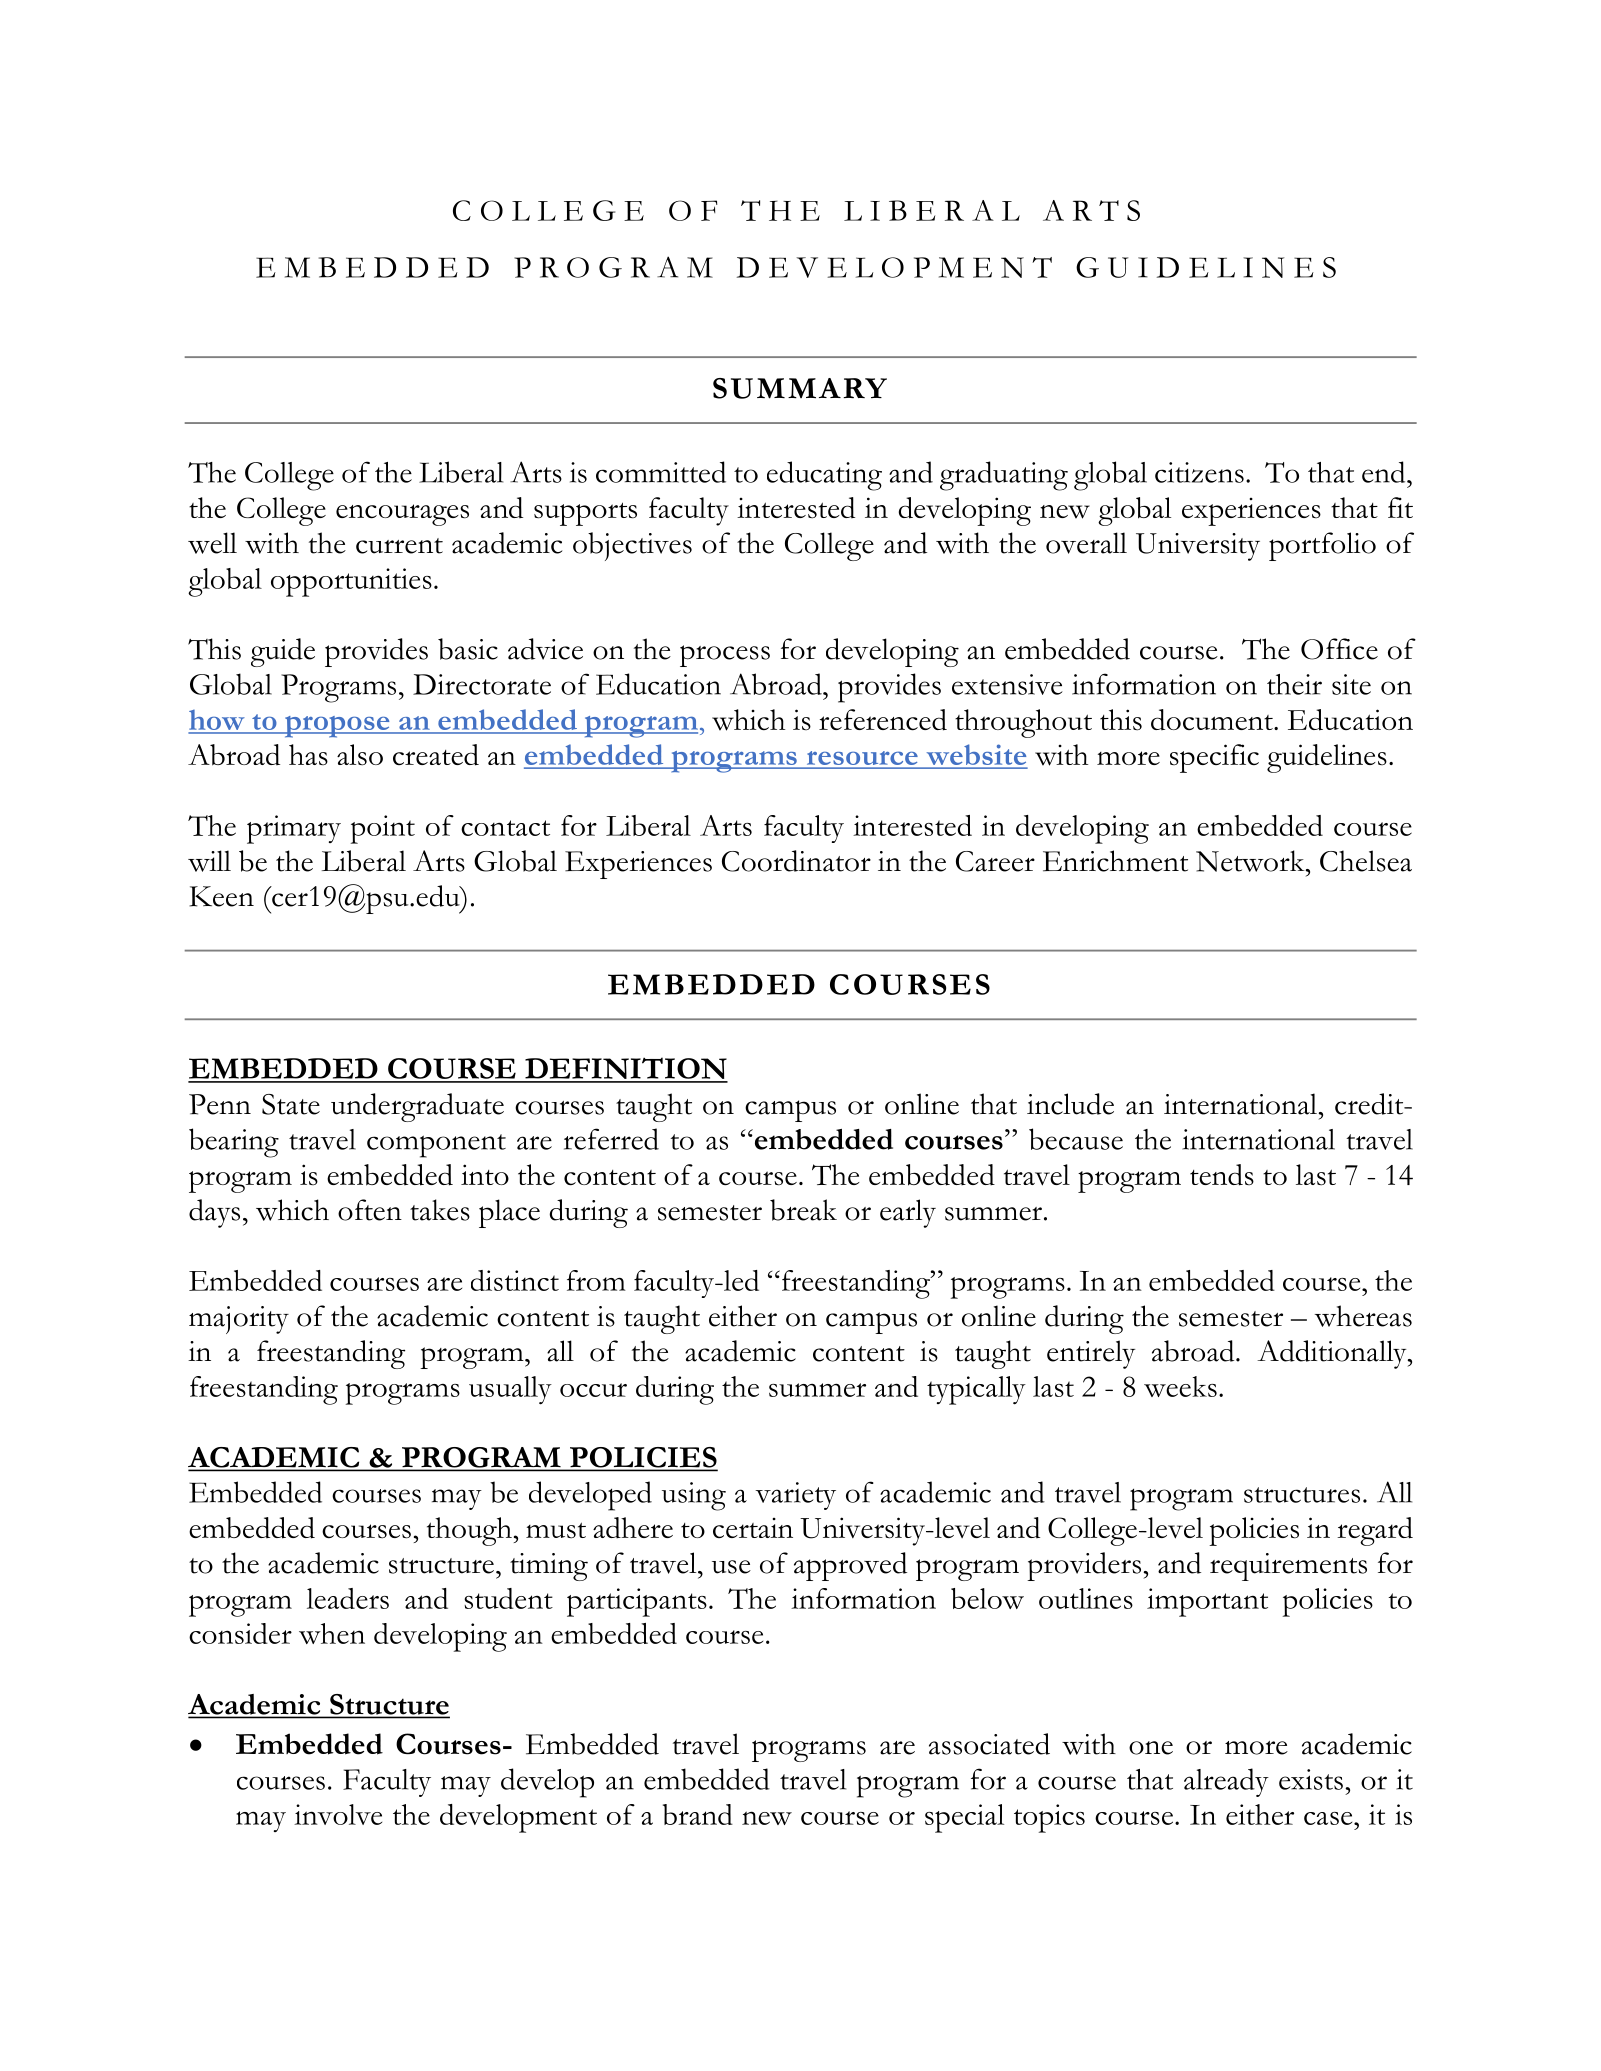 This image has width=1601, height=2071. I want to click on tends, so click(1222, 1175).
